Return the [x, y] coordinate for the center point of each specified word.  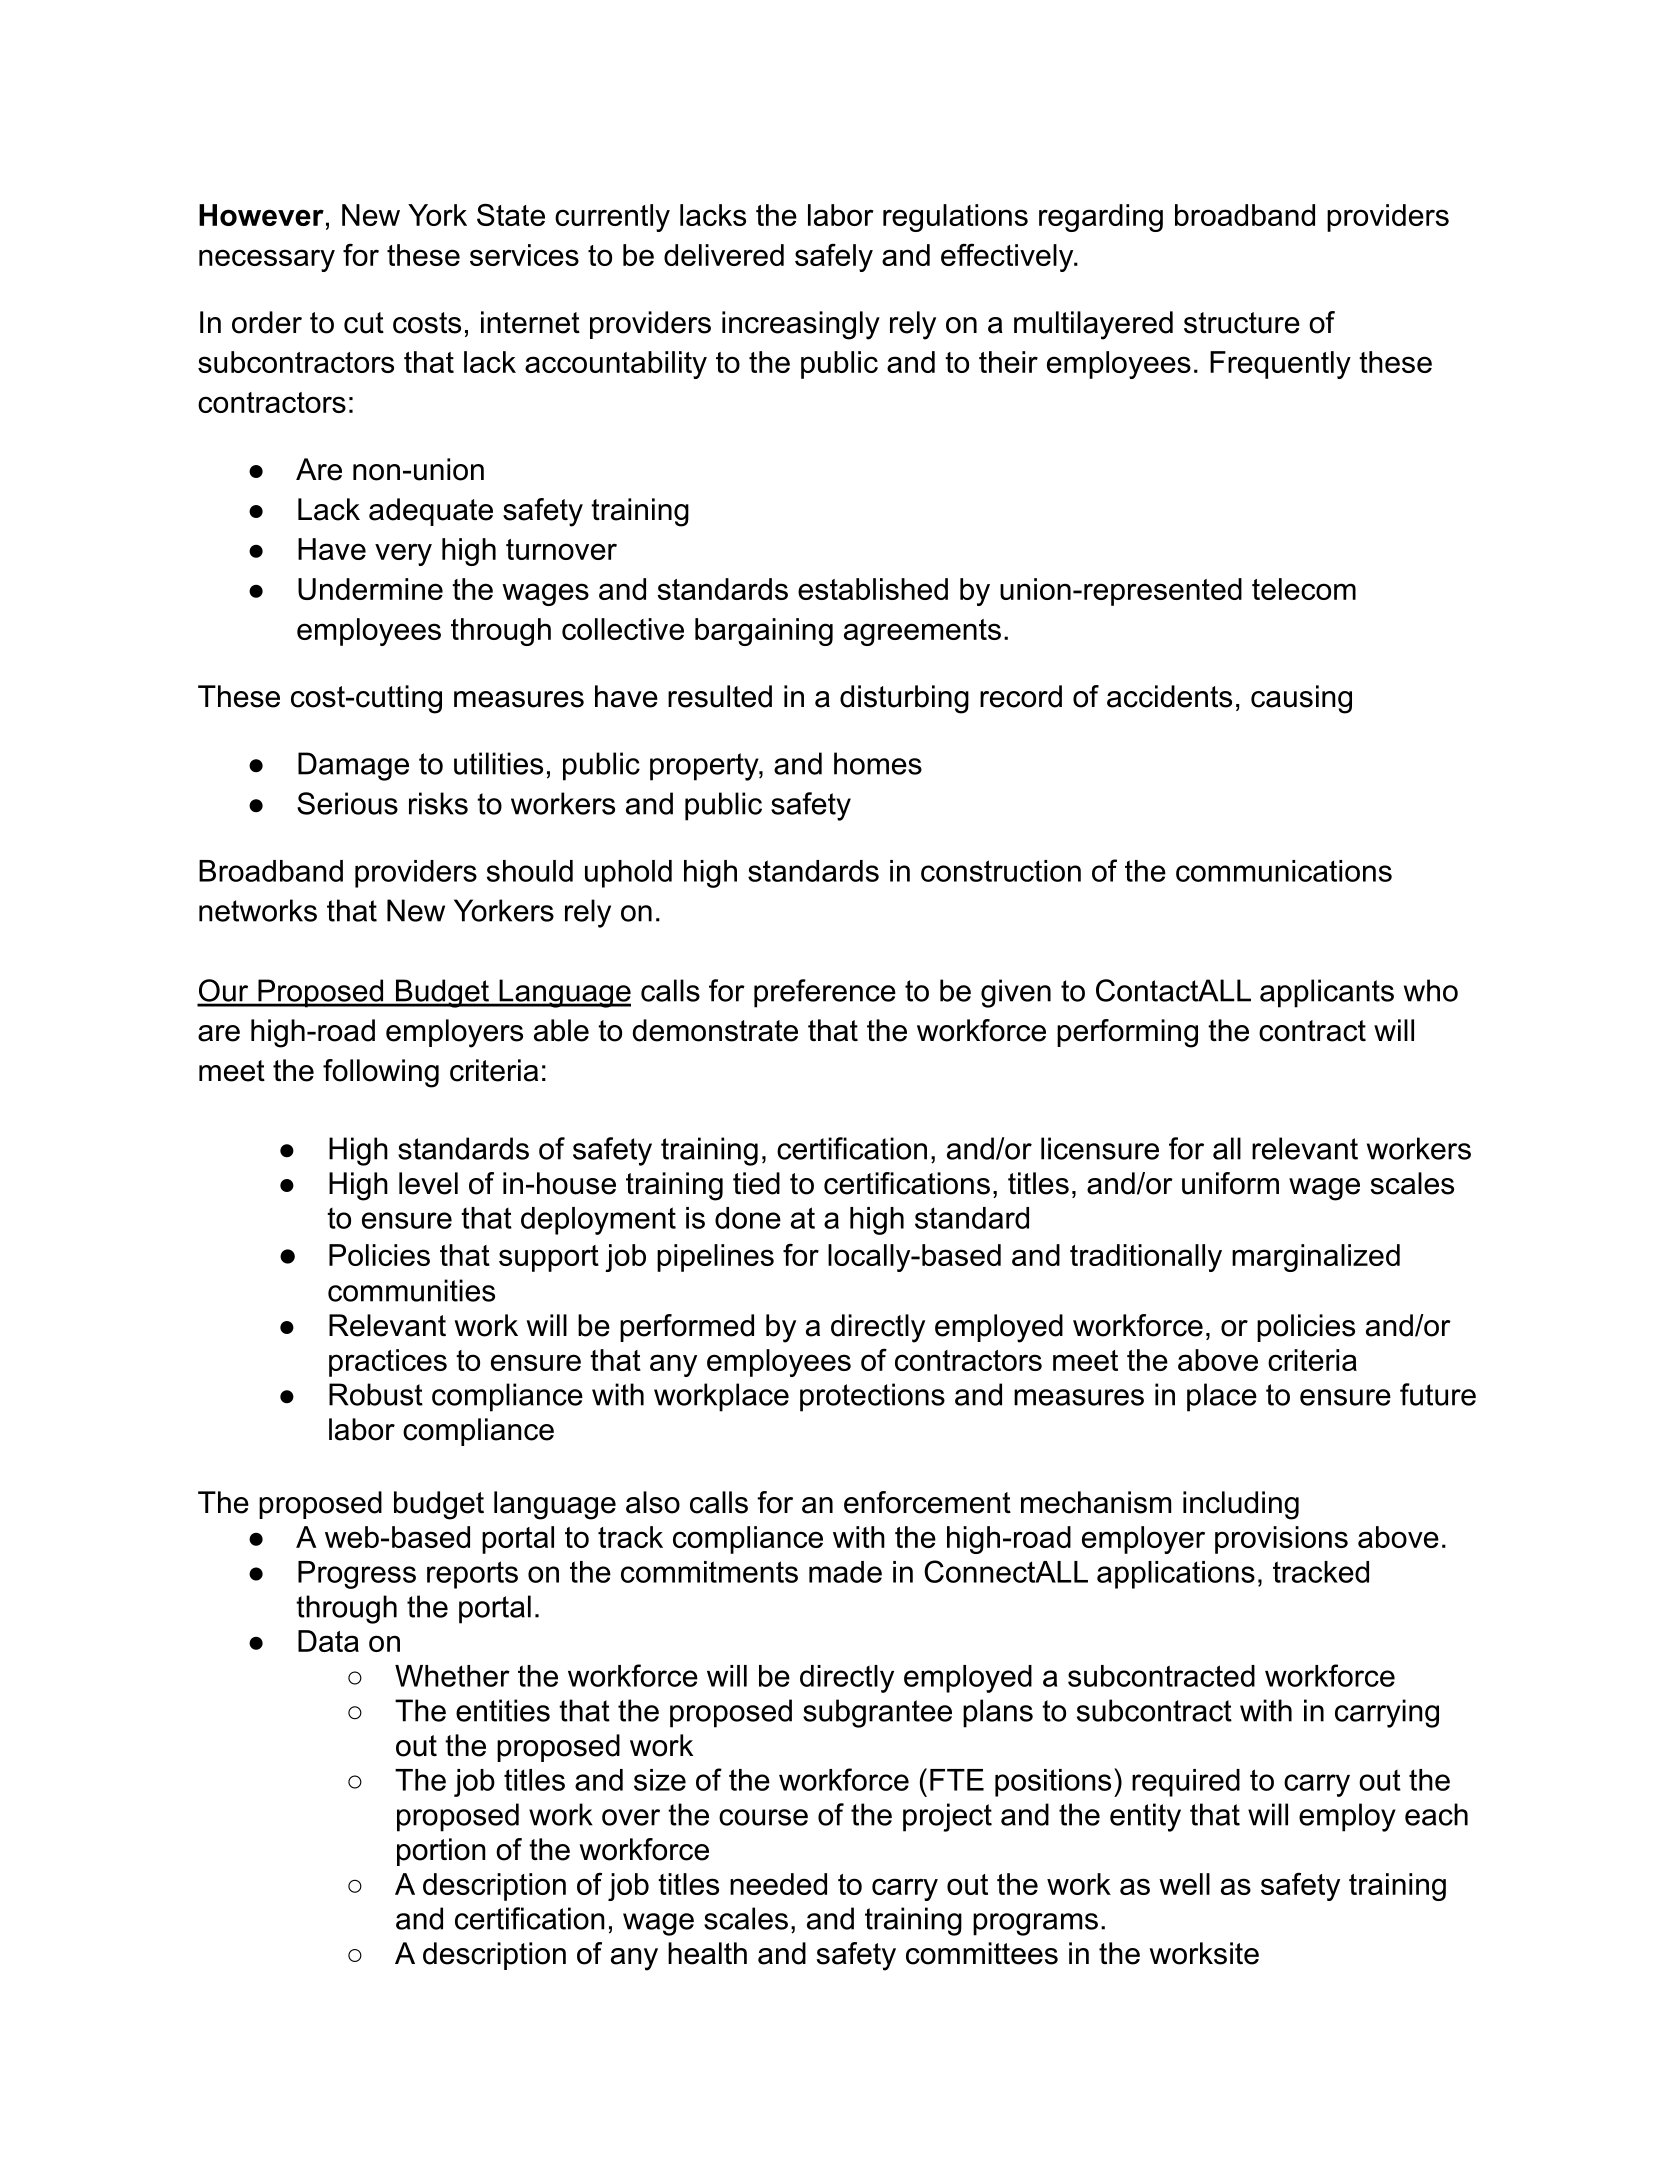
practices [388, 1363]
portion [441, 1852]
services [524, 255]
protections [872, 1397]
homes [878, 763]
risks [438, 803]
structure [1242, 323]
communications [1284, 871]
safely [834, 258]
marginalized [1316, 1258]
